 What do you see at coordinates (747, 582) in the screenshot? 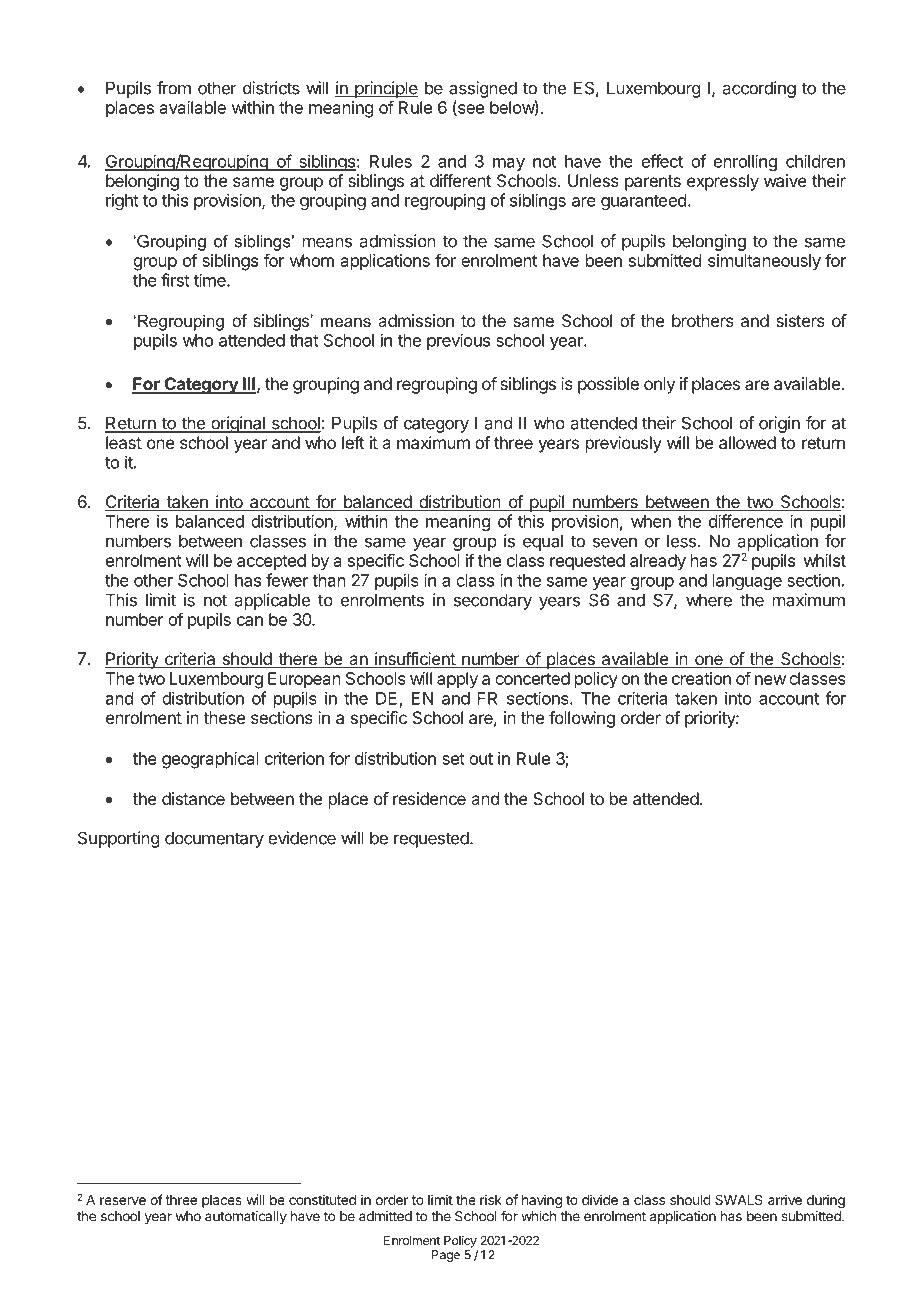
I see `language` at bounding box center [747, 582].
